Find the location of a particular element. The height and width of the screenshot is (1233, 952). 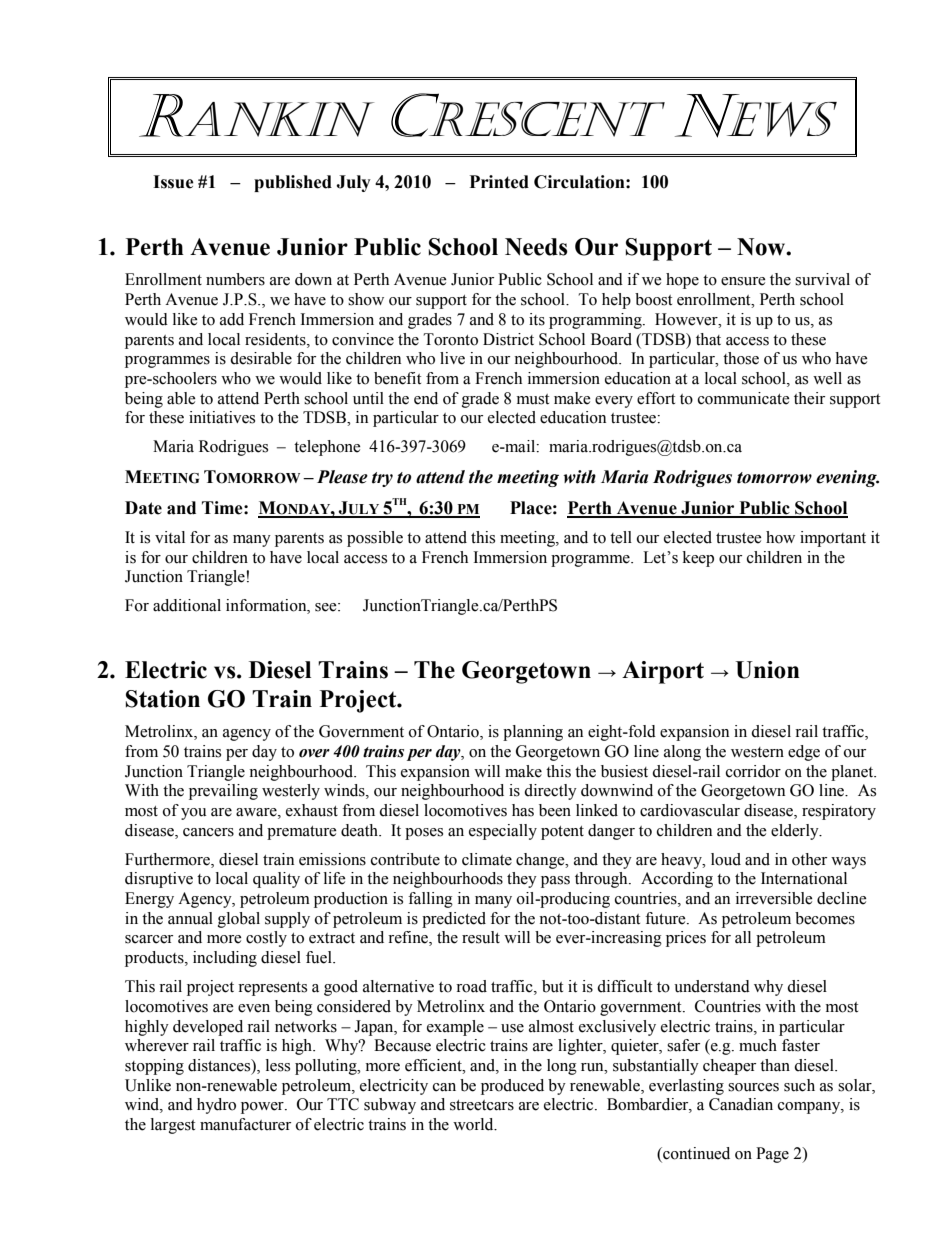

Issue is located at coordinates (173, 182).
